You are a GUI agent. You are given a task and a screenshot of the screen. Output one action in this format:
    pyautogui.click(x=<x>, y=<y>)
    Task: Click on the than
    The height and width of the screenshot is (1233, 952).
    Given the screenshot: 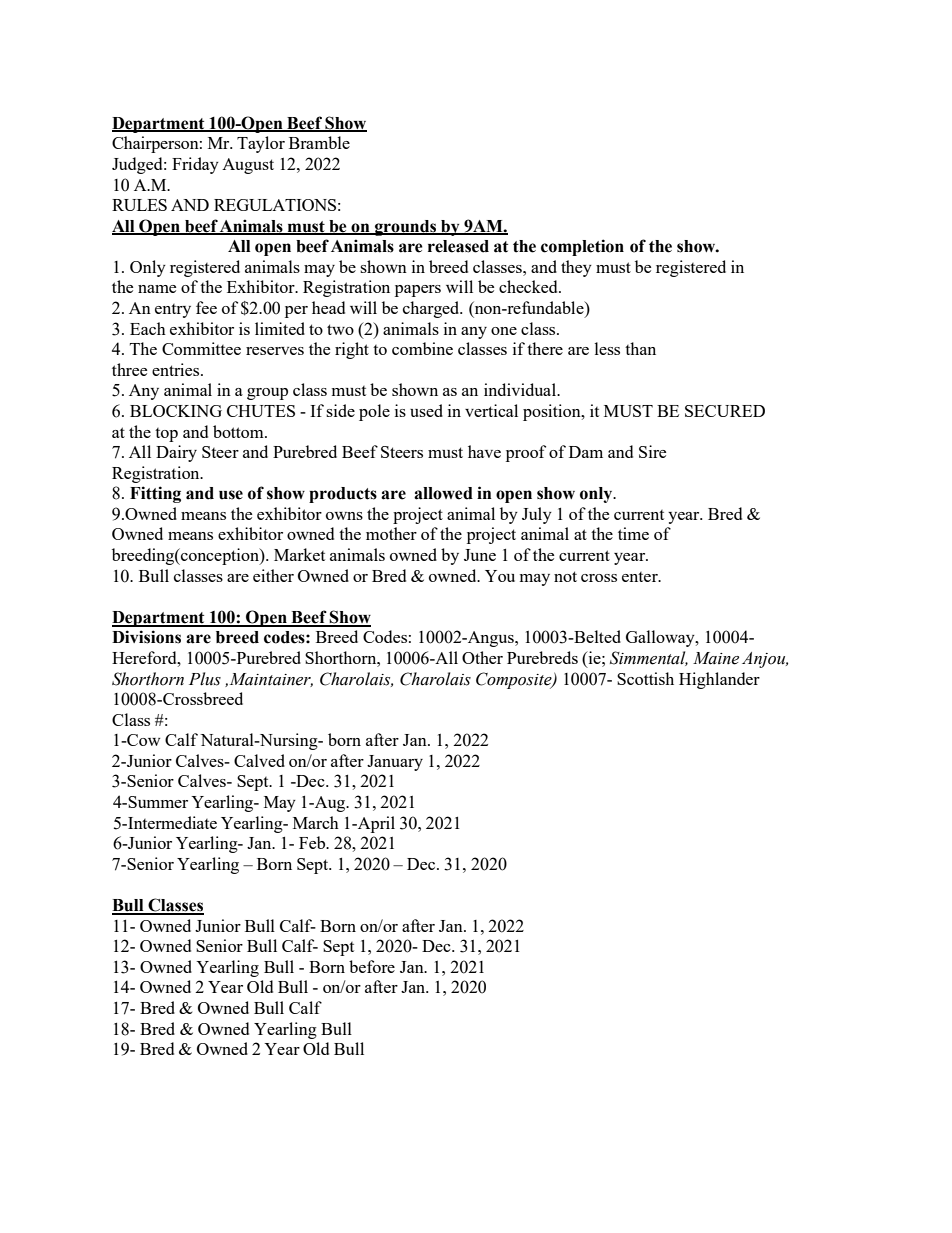 What is the action you would take?
    pyautogui.click(x=640, y=348)
